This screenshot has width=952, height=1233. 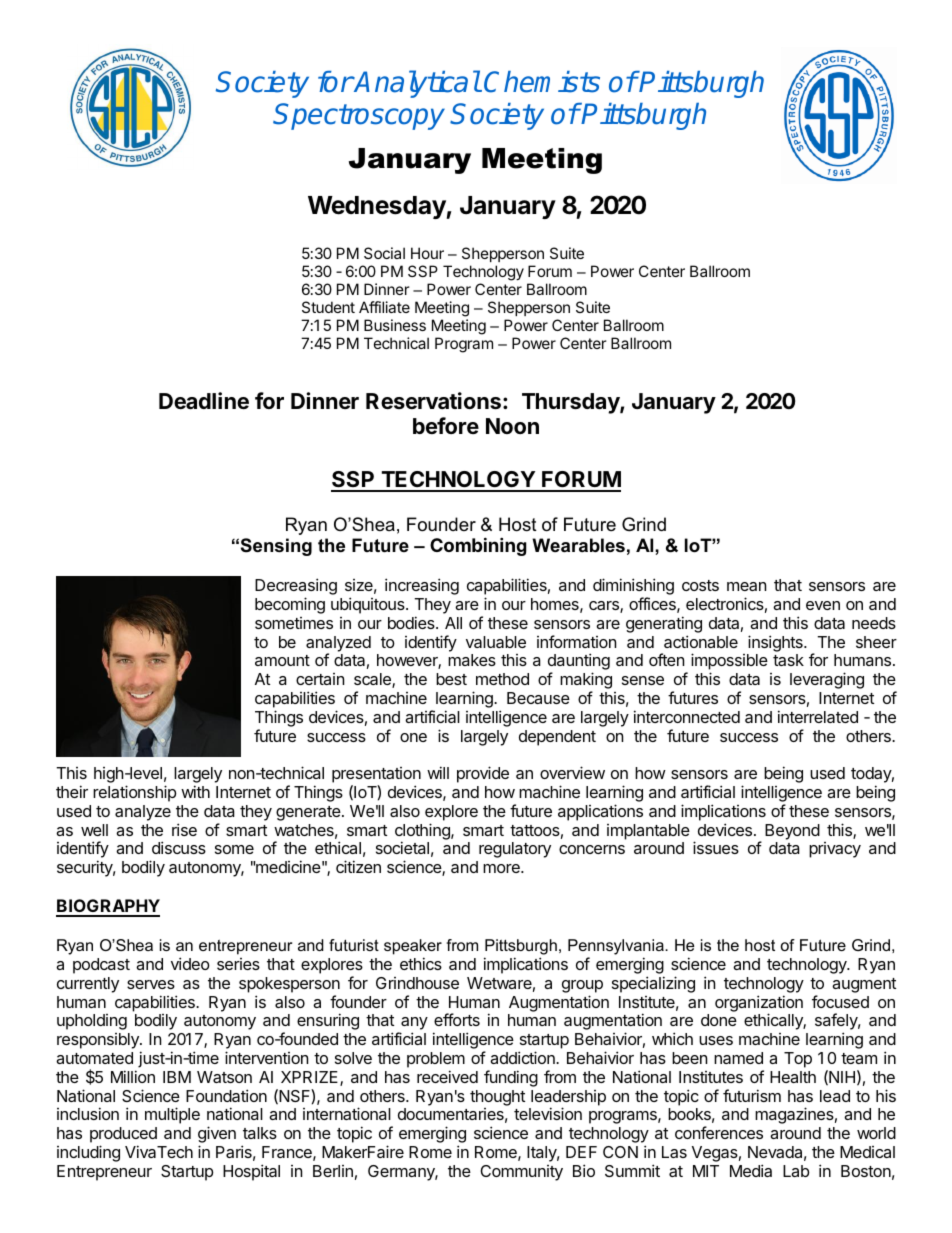 What do you see at coordinates (359, 116) in the screenshot?
I see `Spectroscopy` at bounding box center [359, 116].
